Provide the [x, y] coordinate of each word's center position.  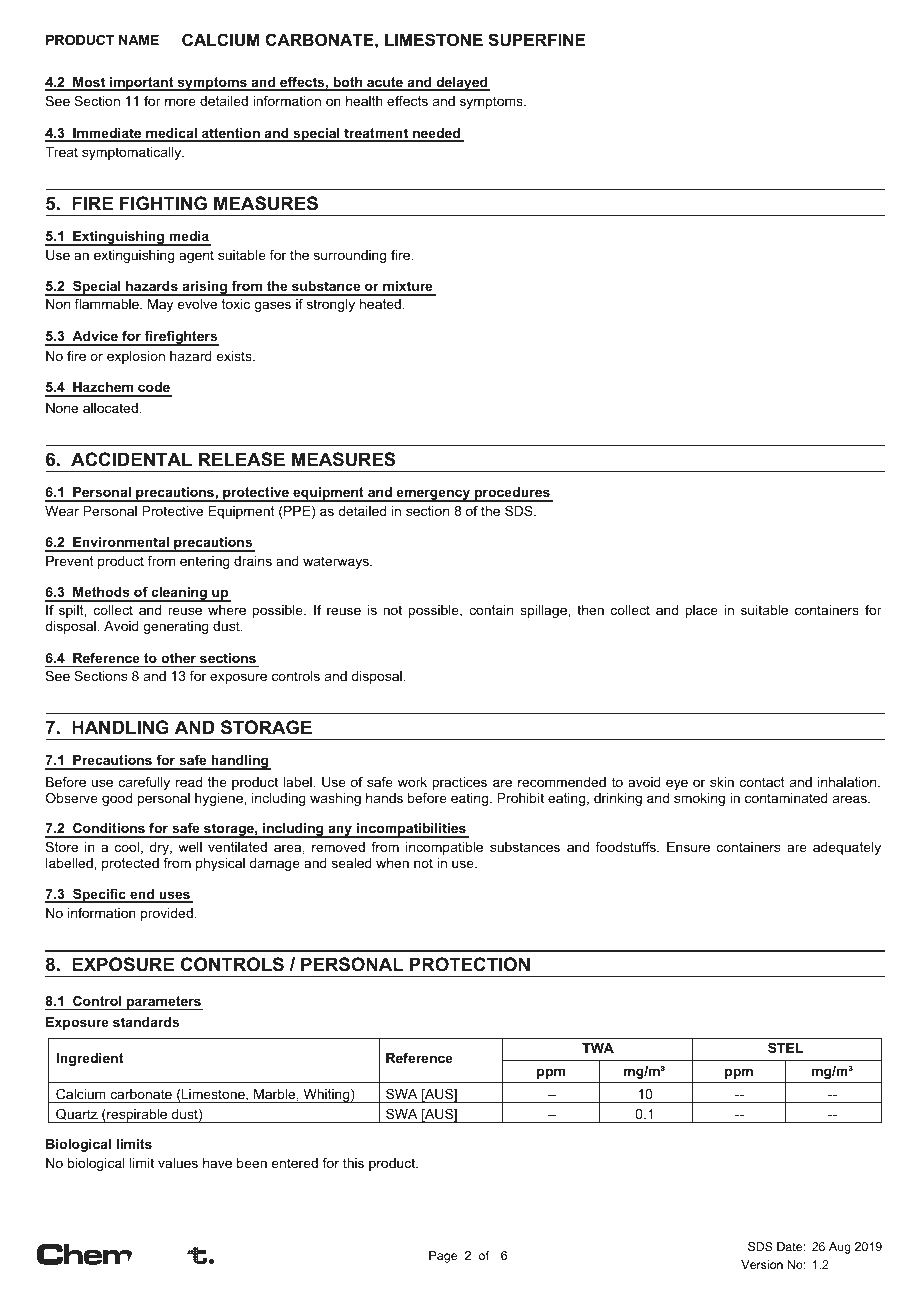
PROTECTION [470, 964]
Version [762, 1264]
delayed [462, 84]
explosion [136, 357]
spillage [544, 611]
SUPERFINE [536, 40]
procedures [512, 494]
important [142, 84]
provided [167, 914]
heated [380, 304]
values [178, 1163]
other [178, 658]
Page [443, 1257]
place [701, 611]
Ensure [688, 847]
